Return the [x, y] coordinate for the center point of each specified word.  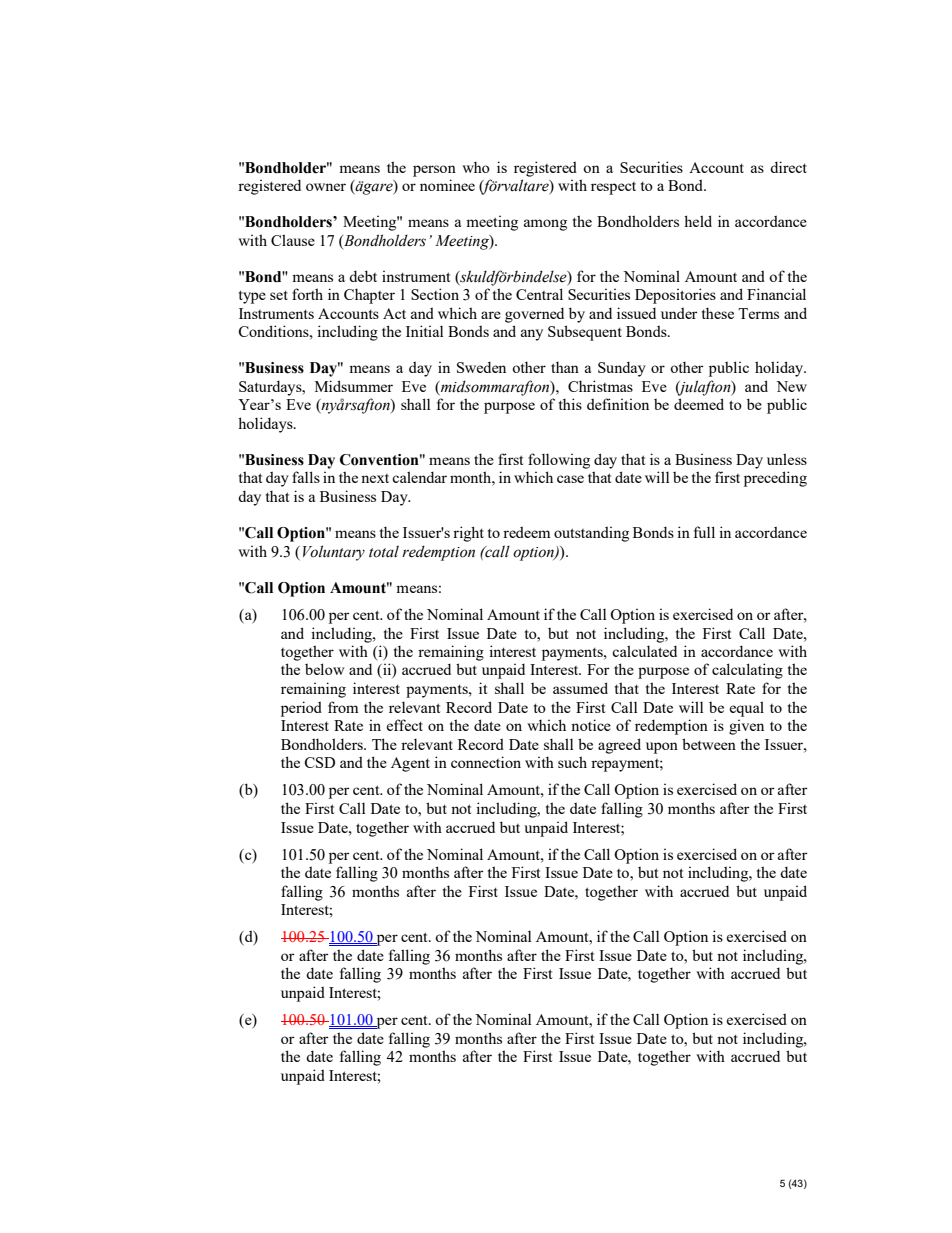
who [476, 167]
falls [306, 477]
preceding [775, 479]
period [301, 709]
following [559, 461]
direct [788, 167]
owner [326, 187]
